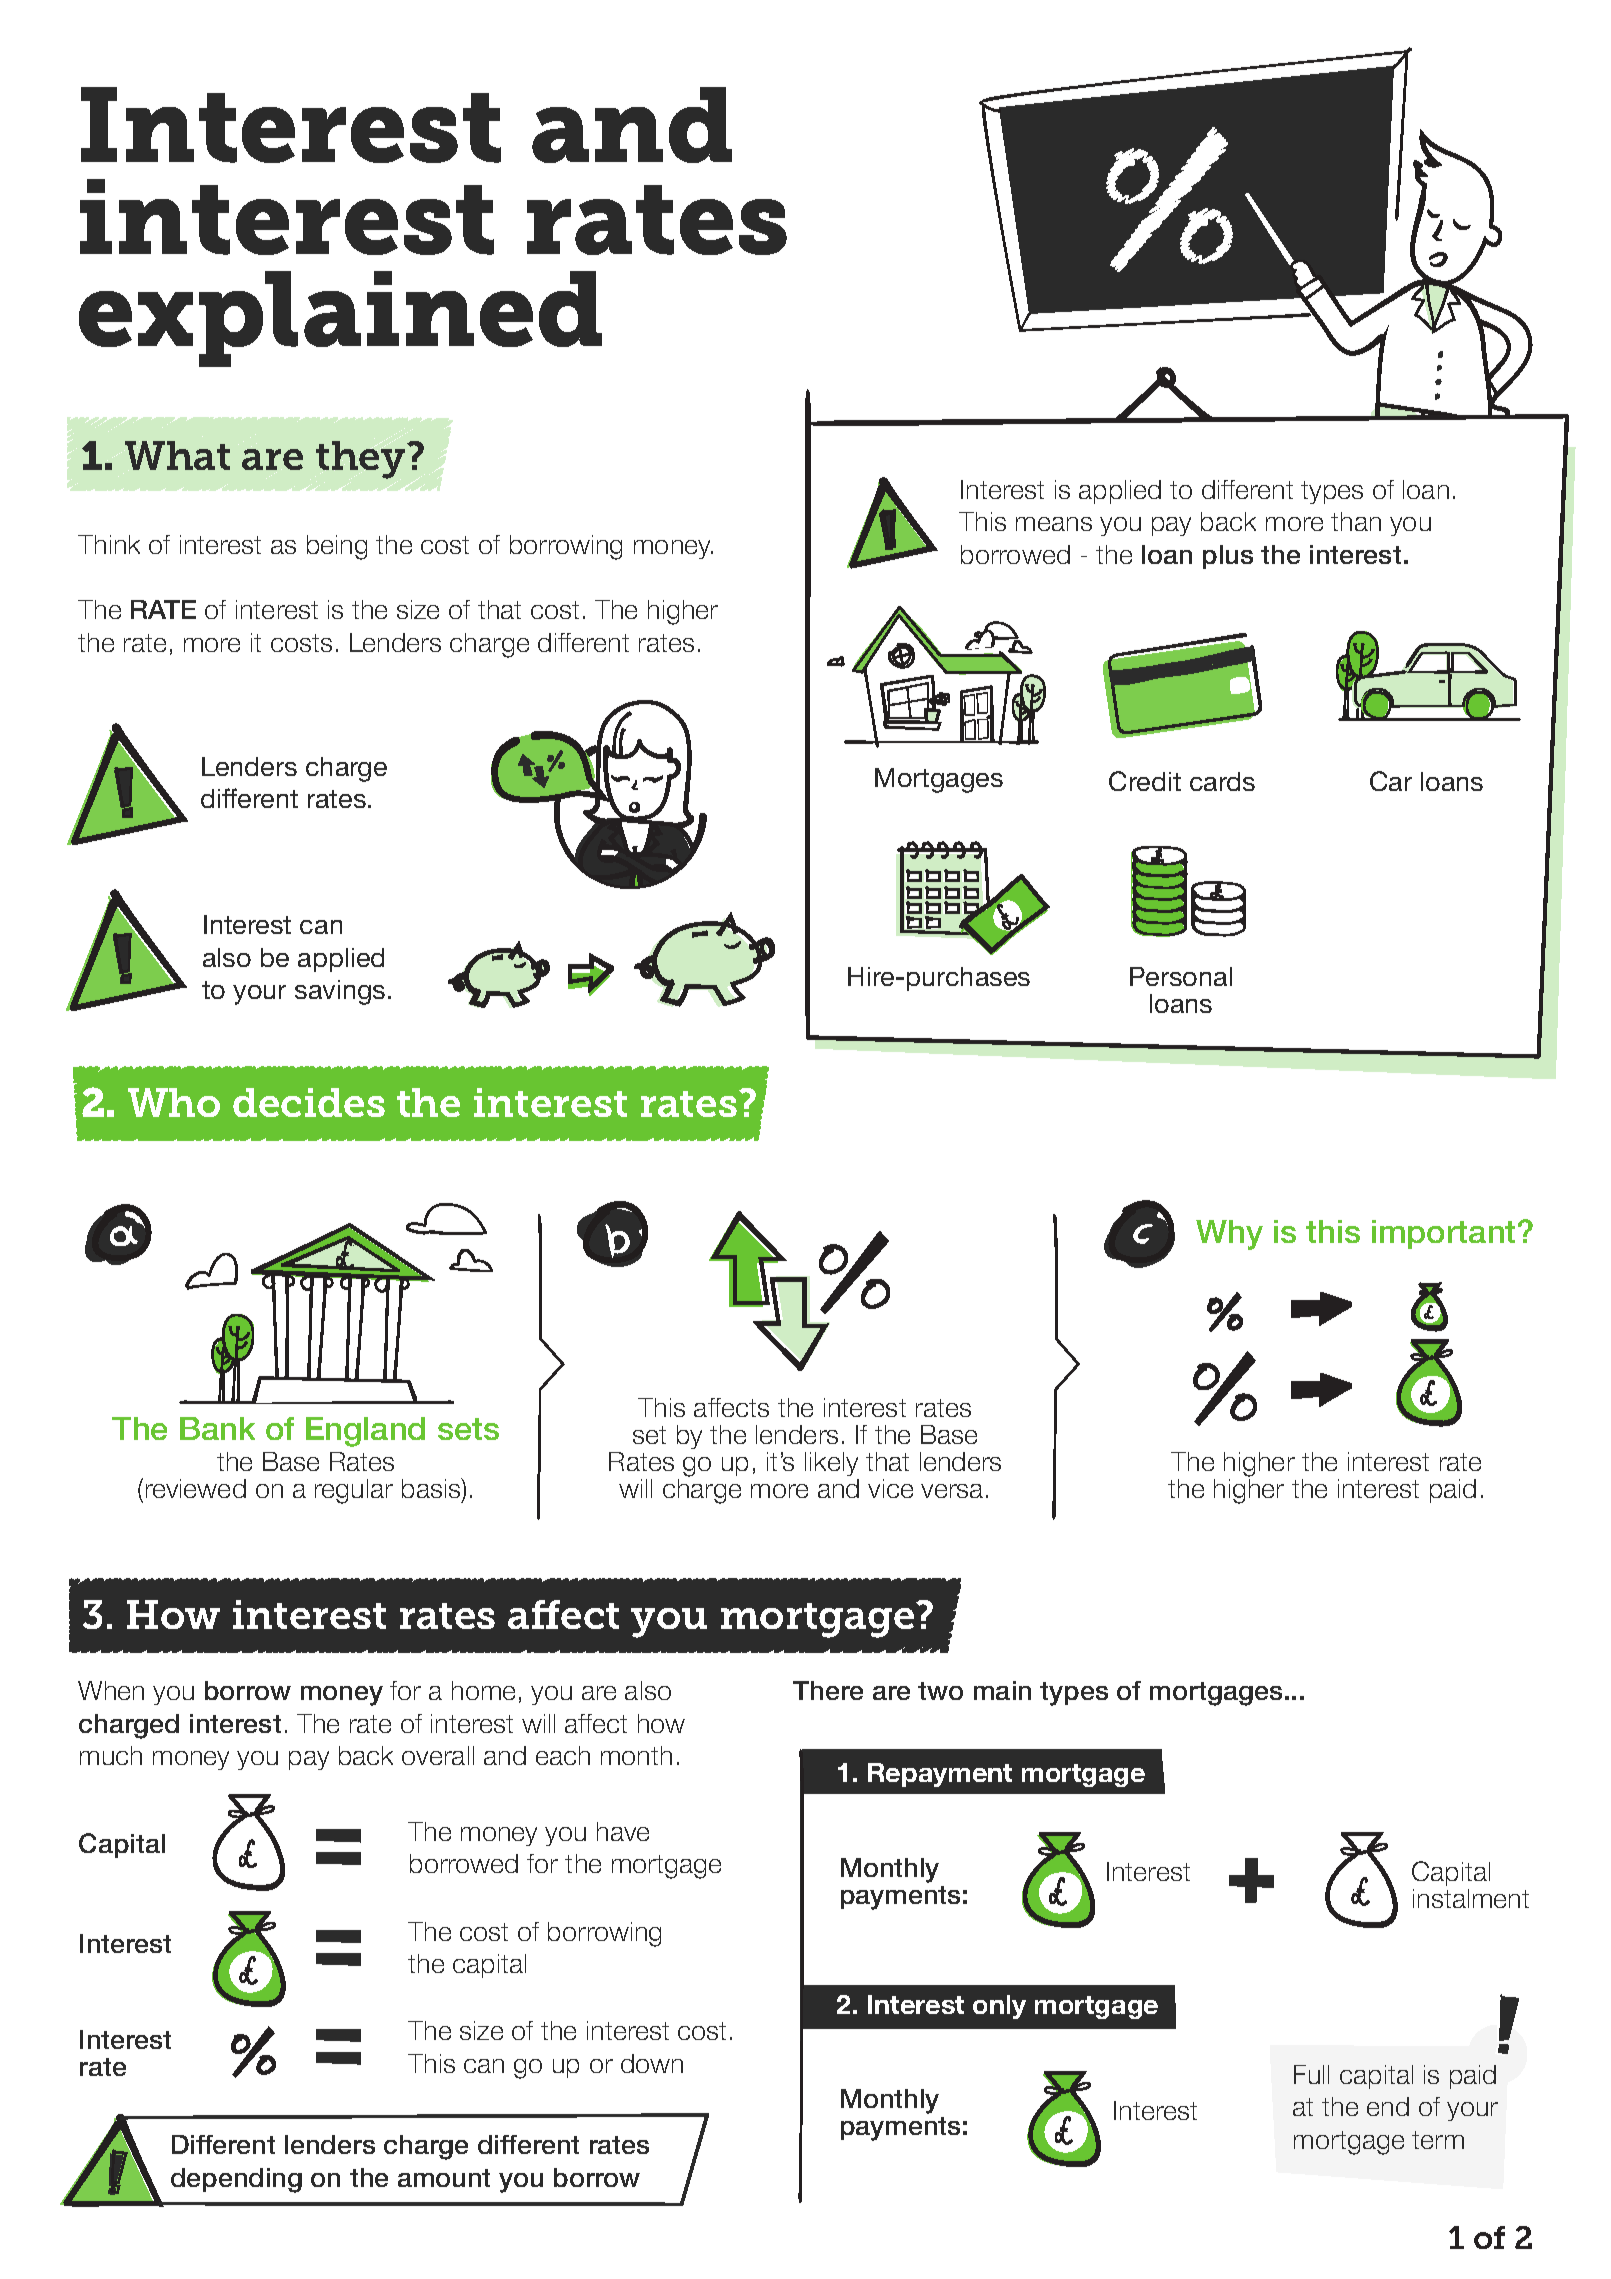 The height and width of the screenshot is (2279, 1611). Describe the element at coordinates (1229, 1235) in the screenshot. I see `Why` at that location.
